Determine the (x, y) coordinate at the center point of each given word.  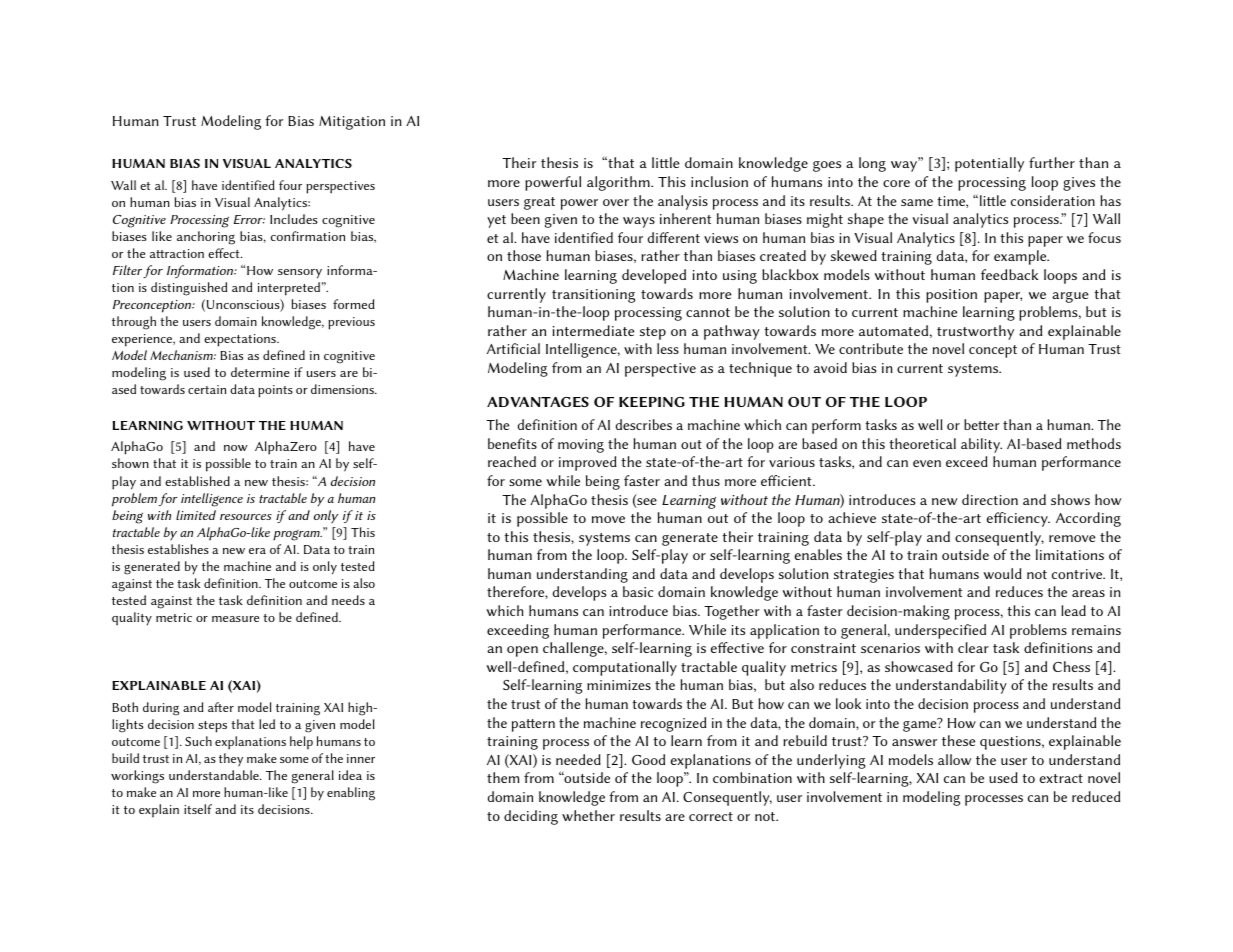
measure (235, 619)
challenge (574, 649)
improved (588, 463)
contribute (871, 348)
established (197, 481)
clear (973, 647)
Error (249, 219)
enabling (351, 794)
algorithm (619, 183)
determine (260, 372)
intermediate (593, 330)
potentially (989, 164)
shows (1070, 499)
